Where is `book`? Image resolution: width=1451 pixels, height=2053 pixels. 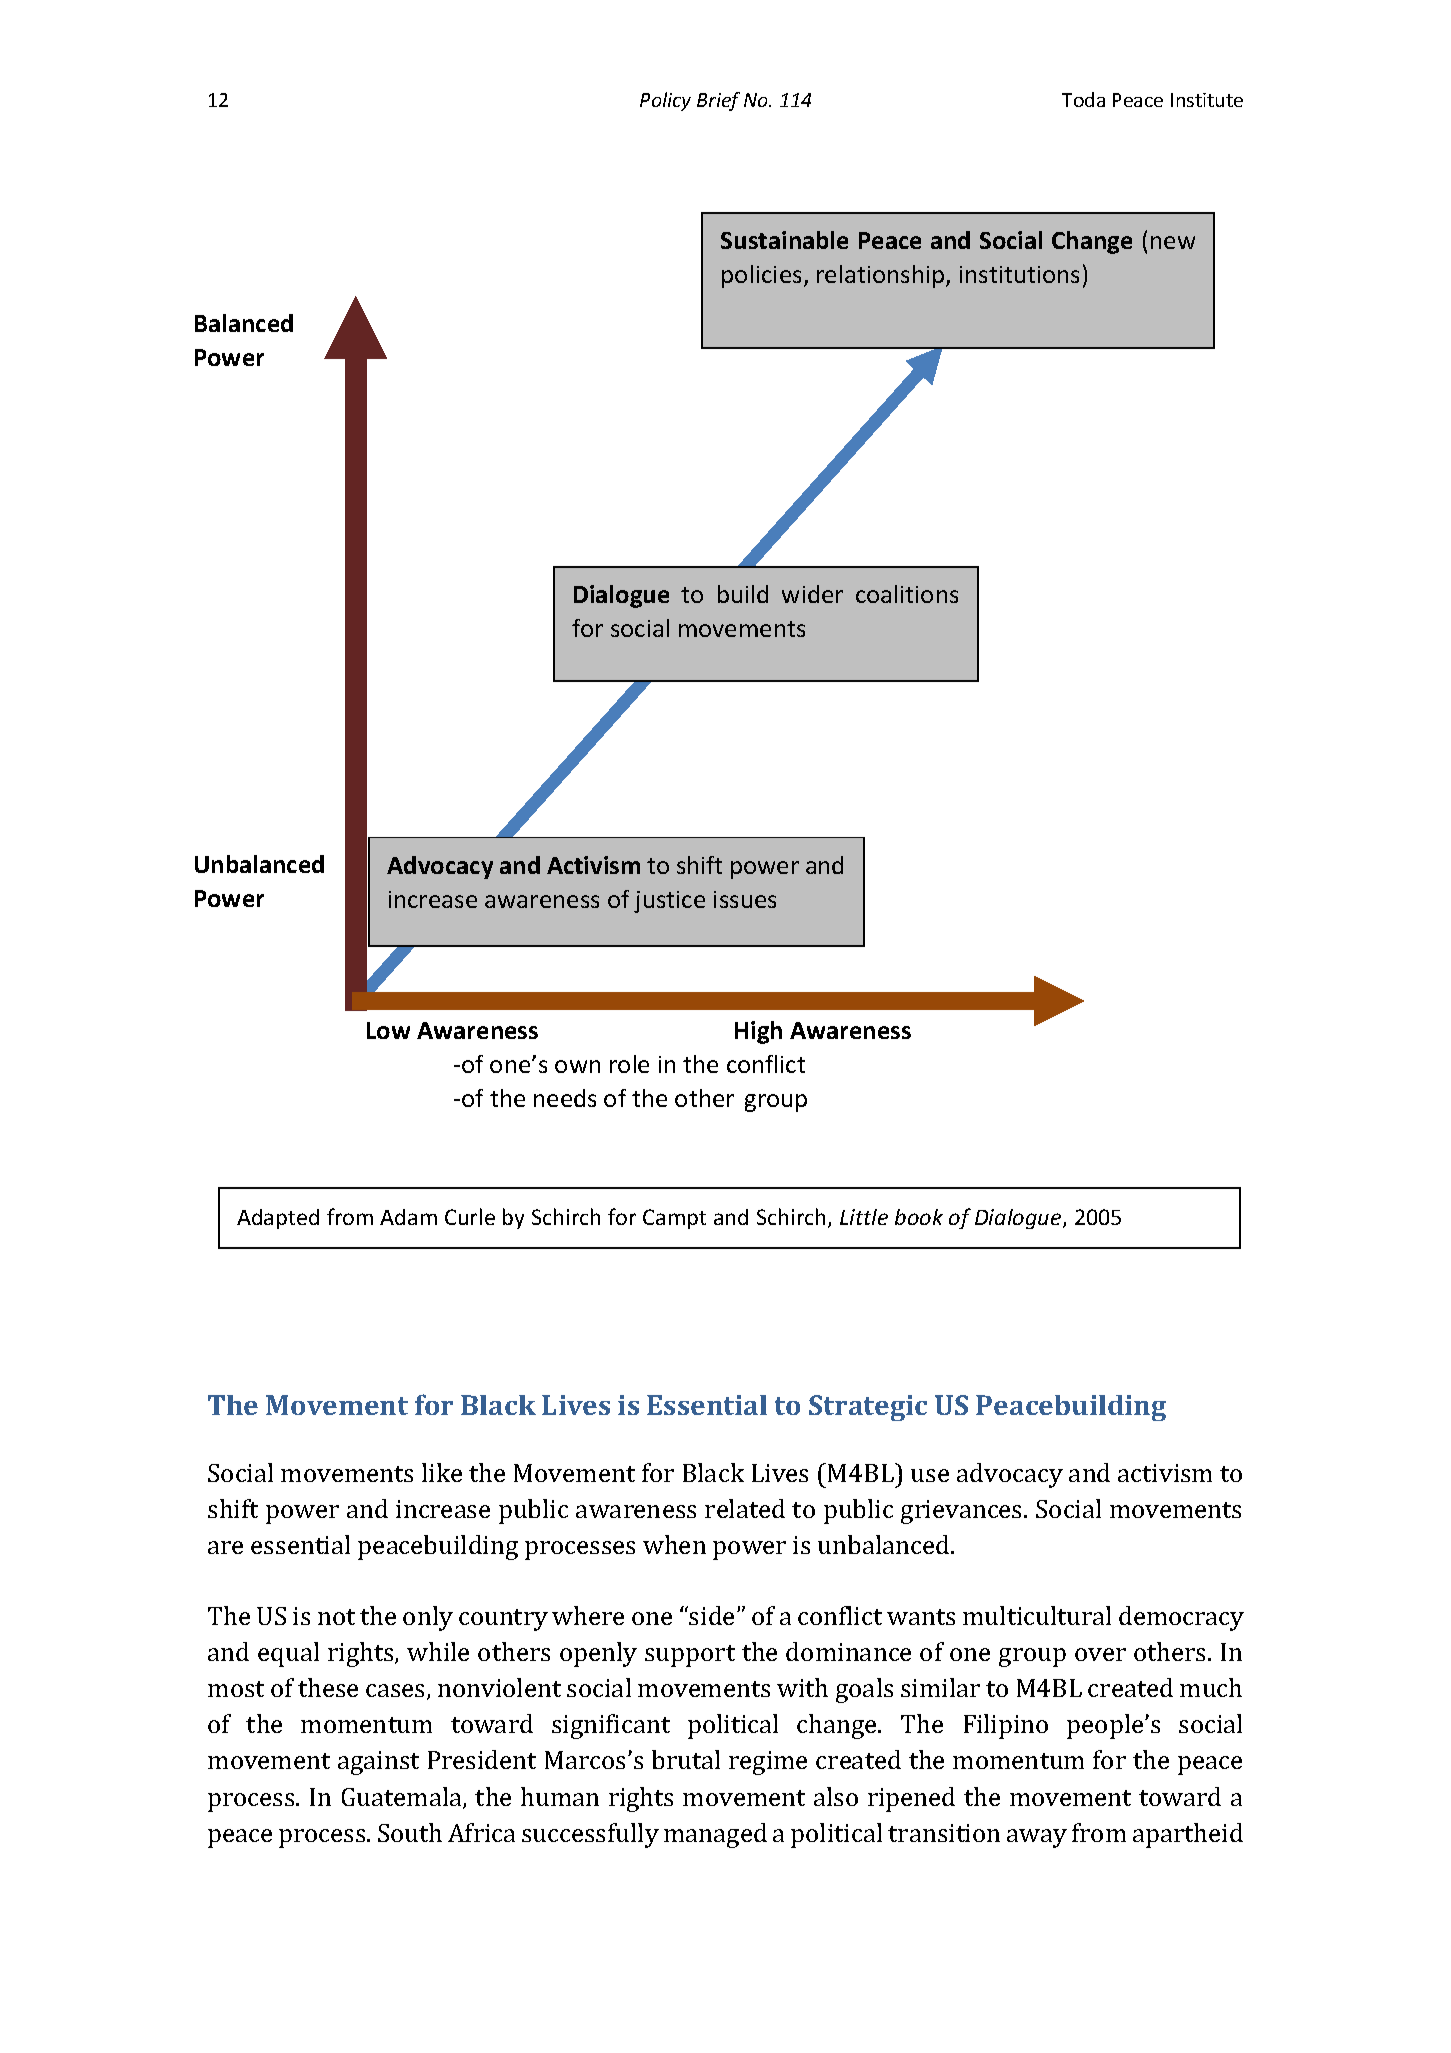 book is located at coordinates (919, 1217).
